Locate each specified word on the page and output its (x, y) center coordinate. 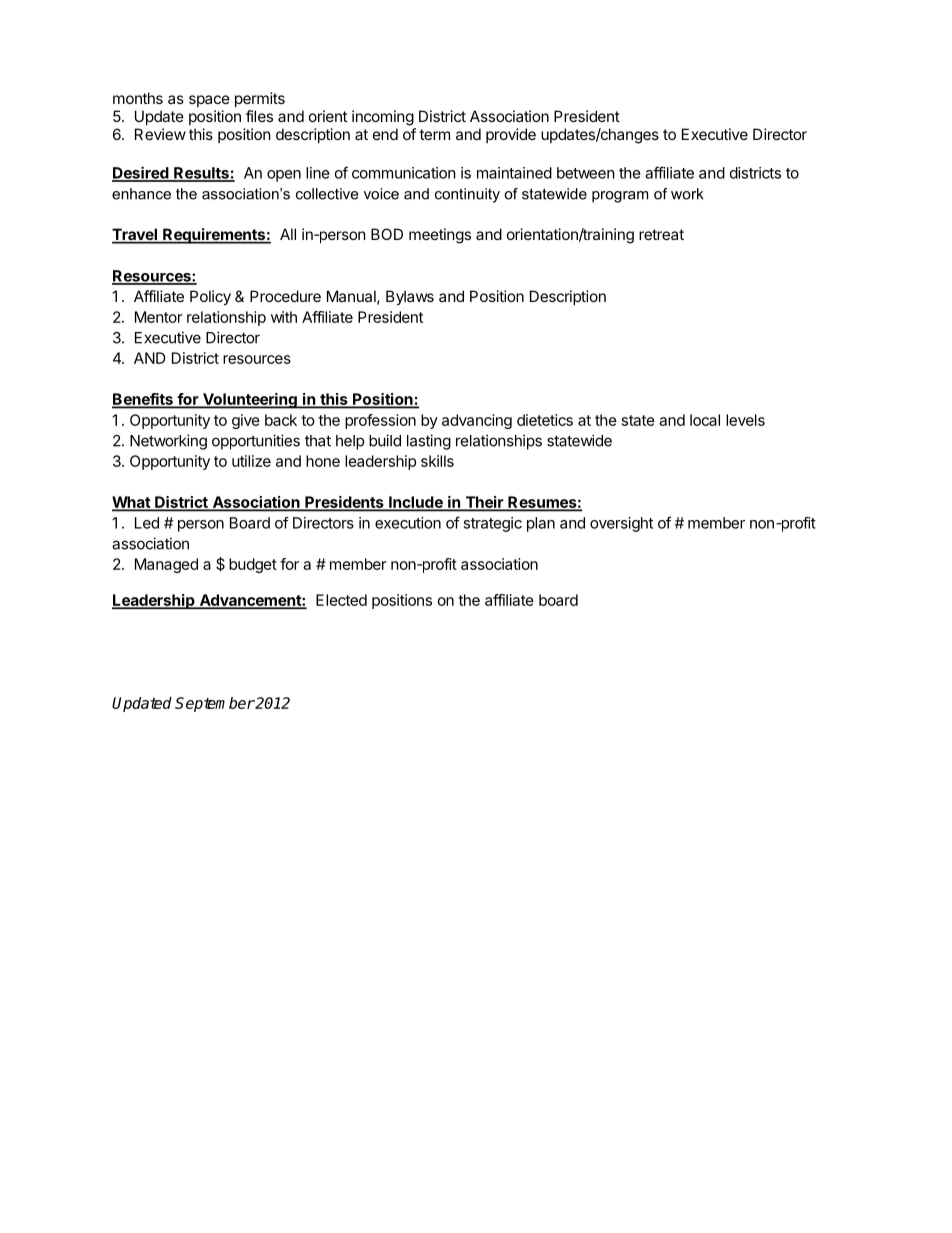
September (215, 704)
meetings (440, 236)
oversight (621, 524)
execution (408, 523)
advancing (477, 421)
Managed (166, 565)
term (434, 134)
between (586, 173)
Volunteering (250, 401)
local (705, 420)
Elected (341, 600)
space (209, 101)
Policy (210, 297)
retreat (661, 234)
